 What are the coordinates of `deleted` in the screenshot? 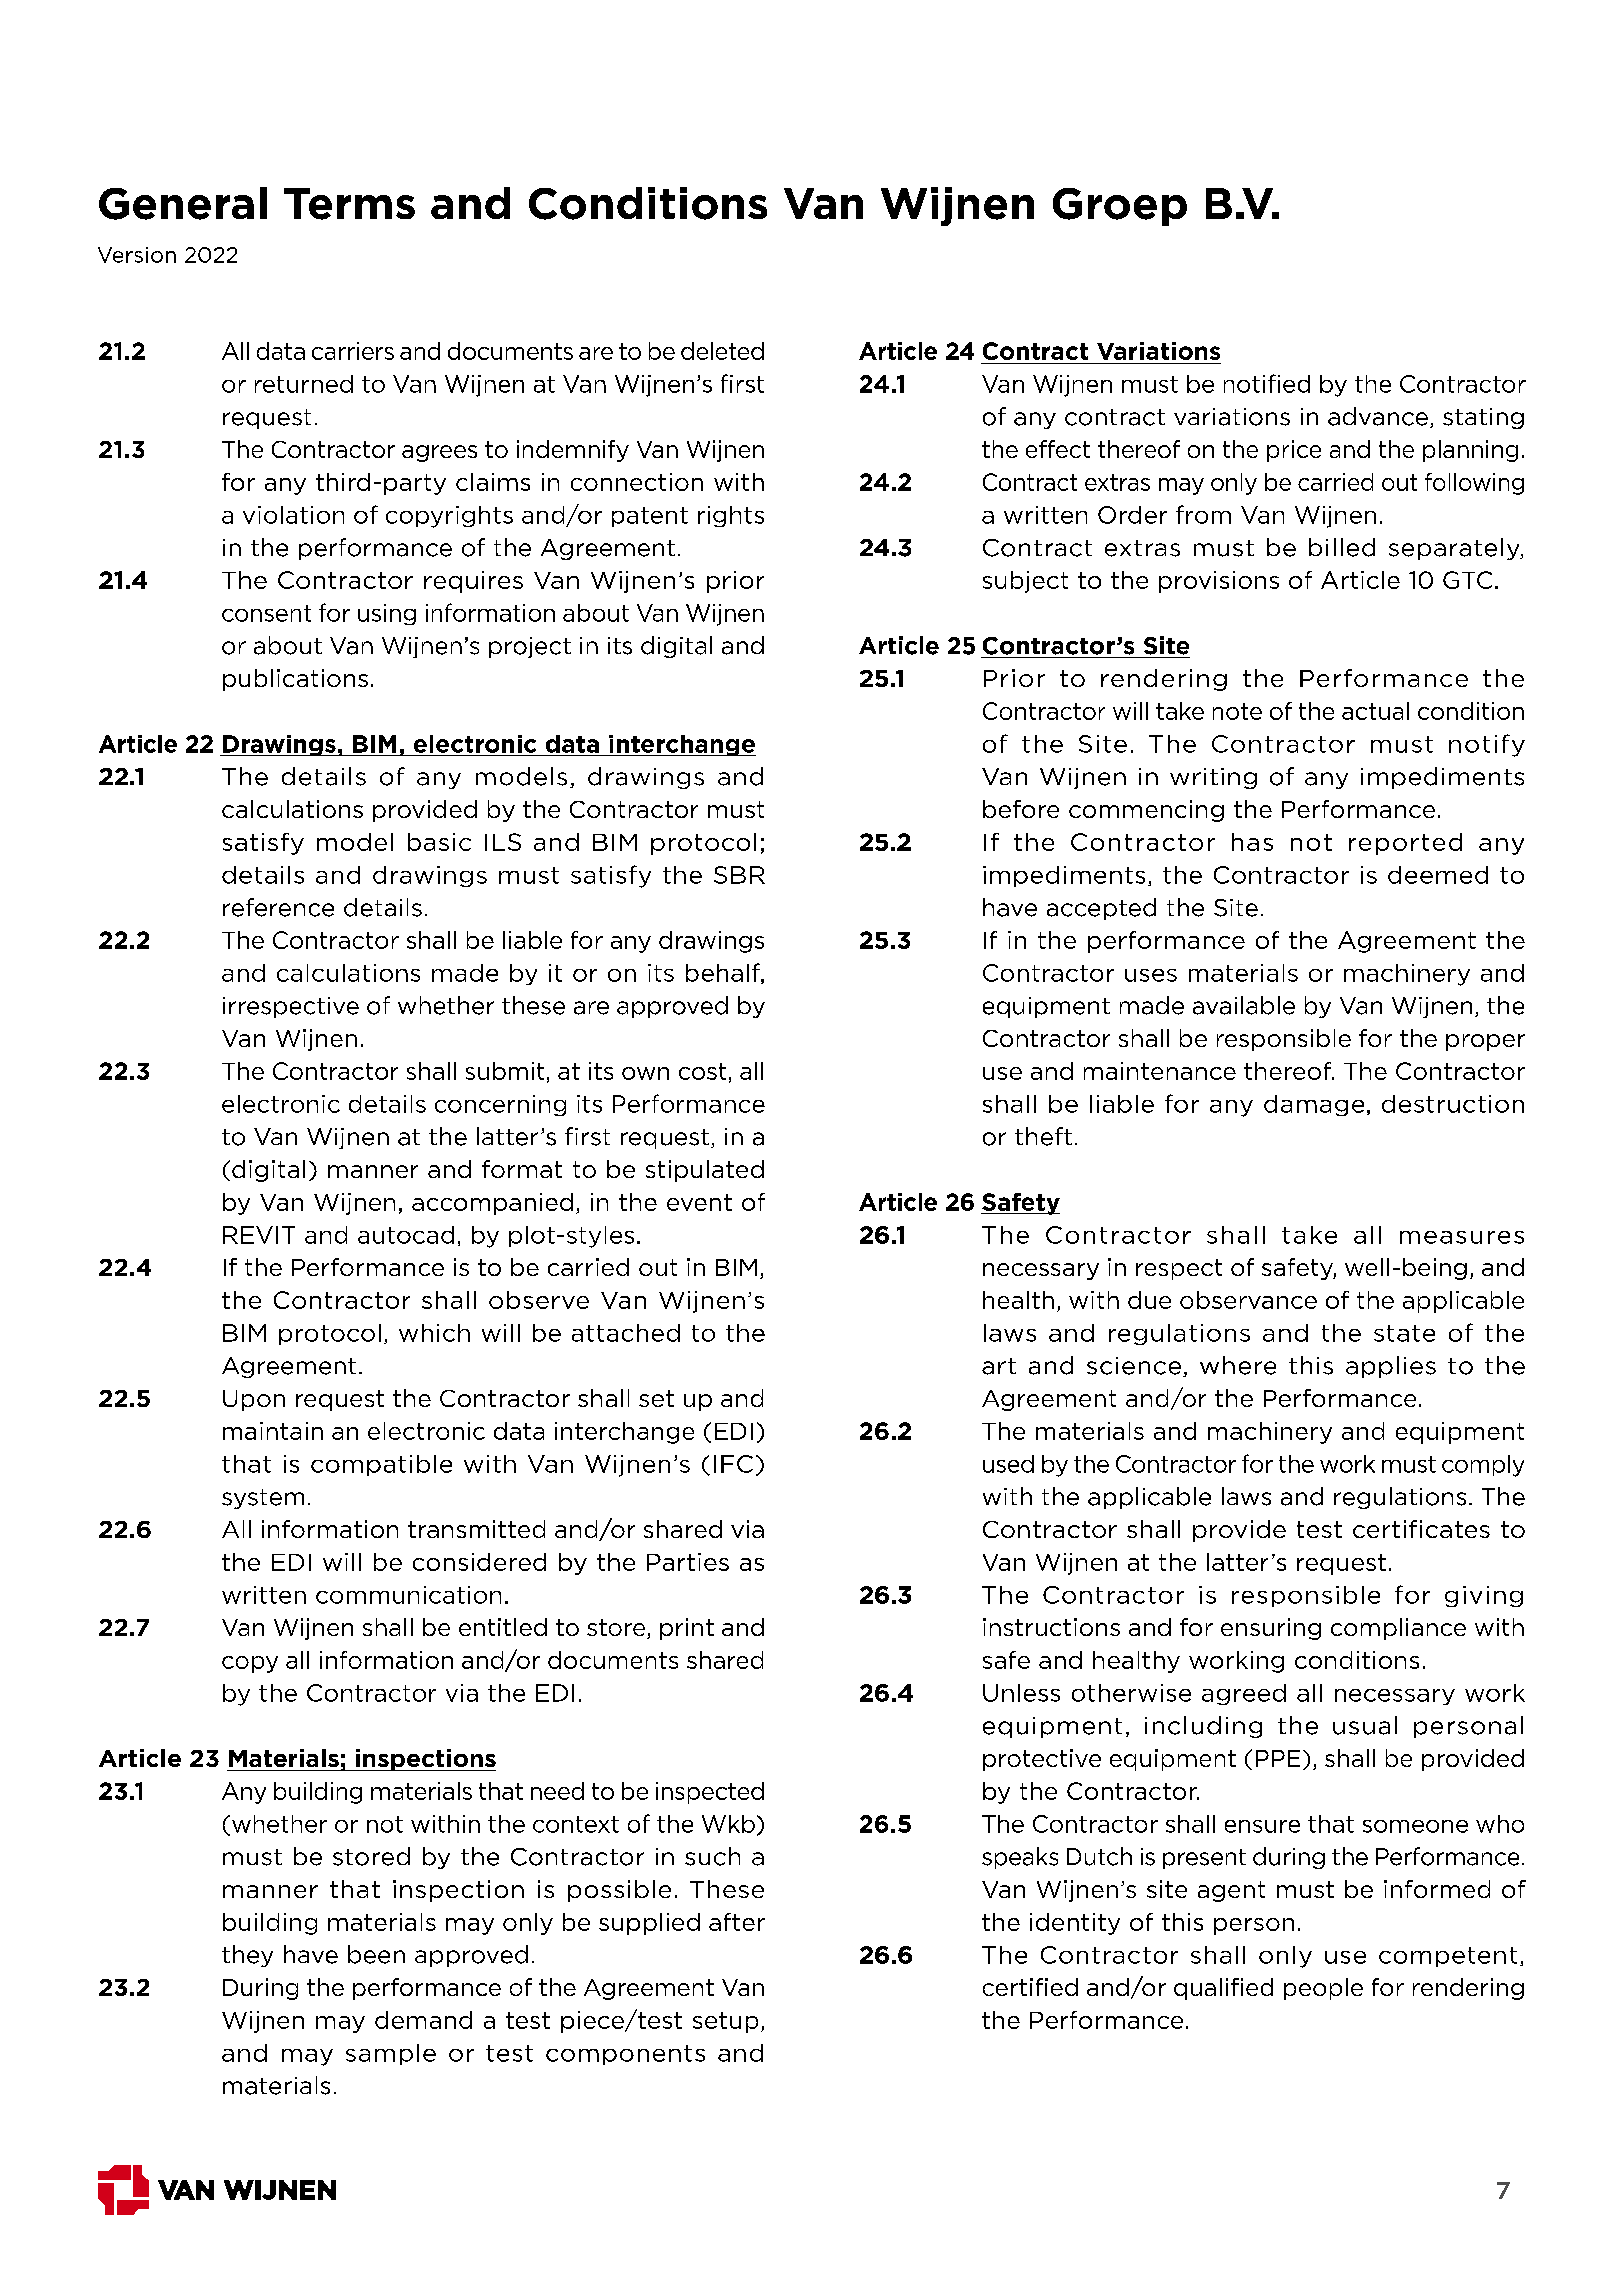 It's located at (722, 351).
